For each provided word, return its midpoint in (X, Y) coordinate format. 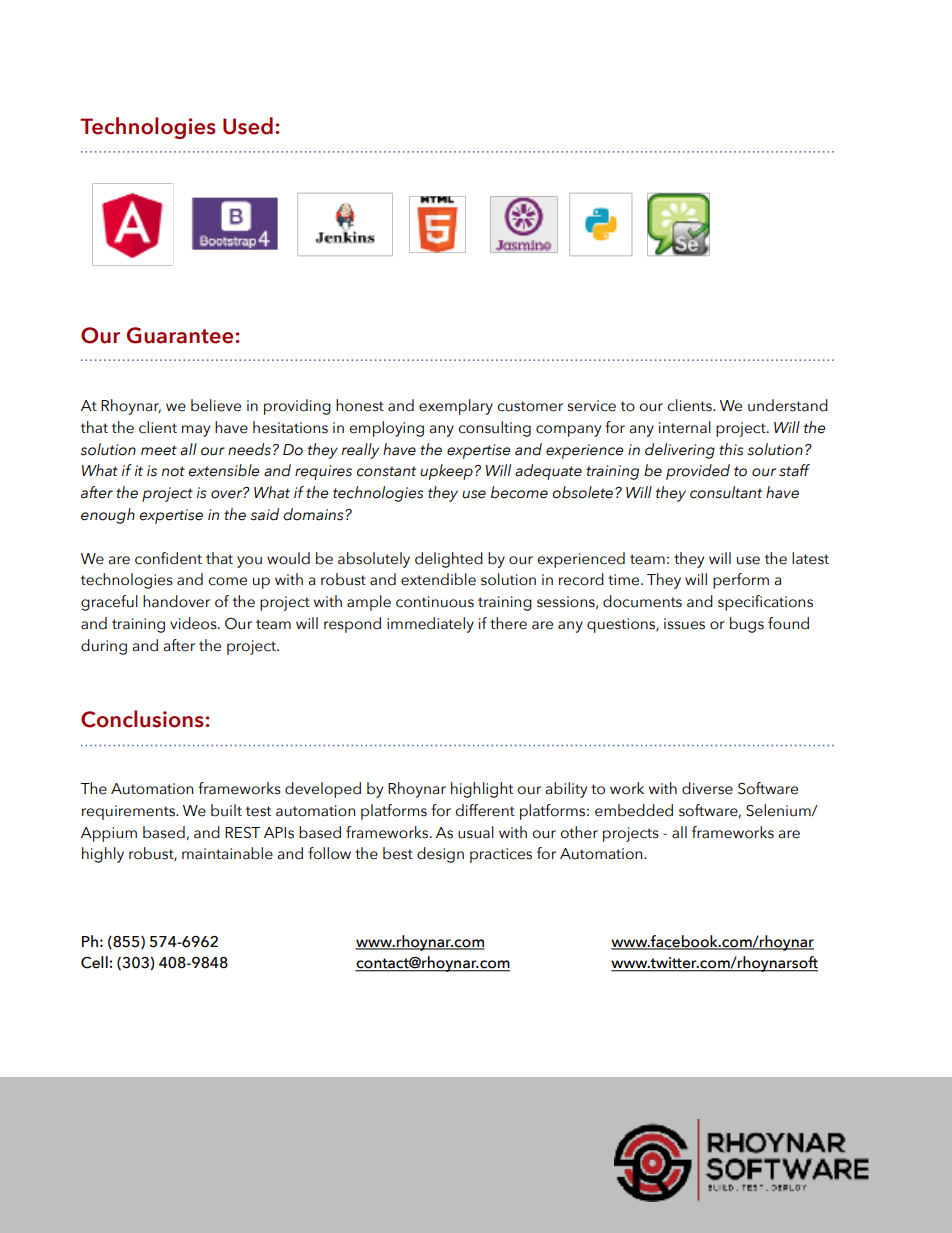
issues (684, 624)
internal (685, 427)
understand (788, 405)
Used (248, 126)
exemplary (456, 407)
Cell (94, 962)
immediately (430, 625)
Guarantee (181, 335)
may (196, 431)
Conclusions (143, 719)
